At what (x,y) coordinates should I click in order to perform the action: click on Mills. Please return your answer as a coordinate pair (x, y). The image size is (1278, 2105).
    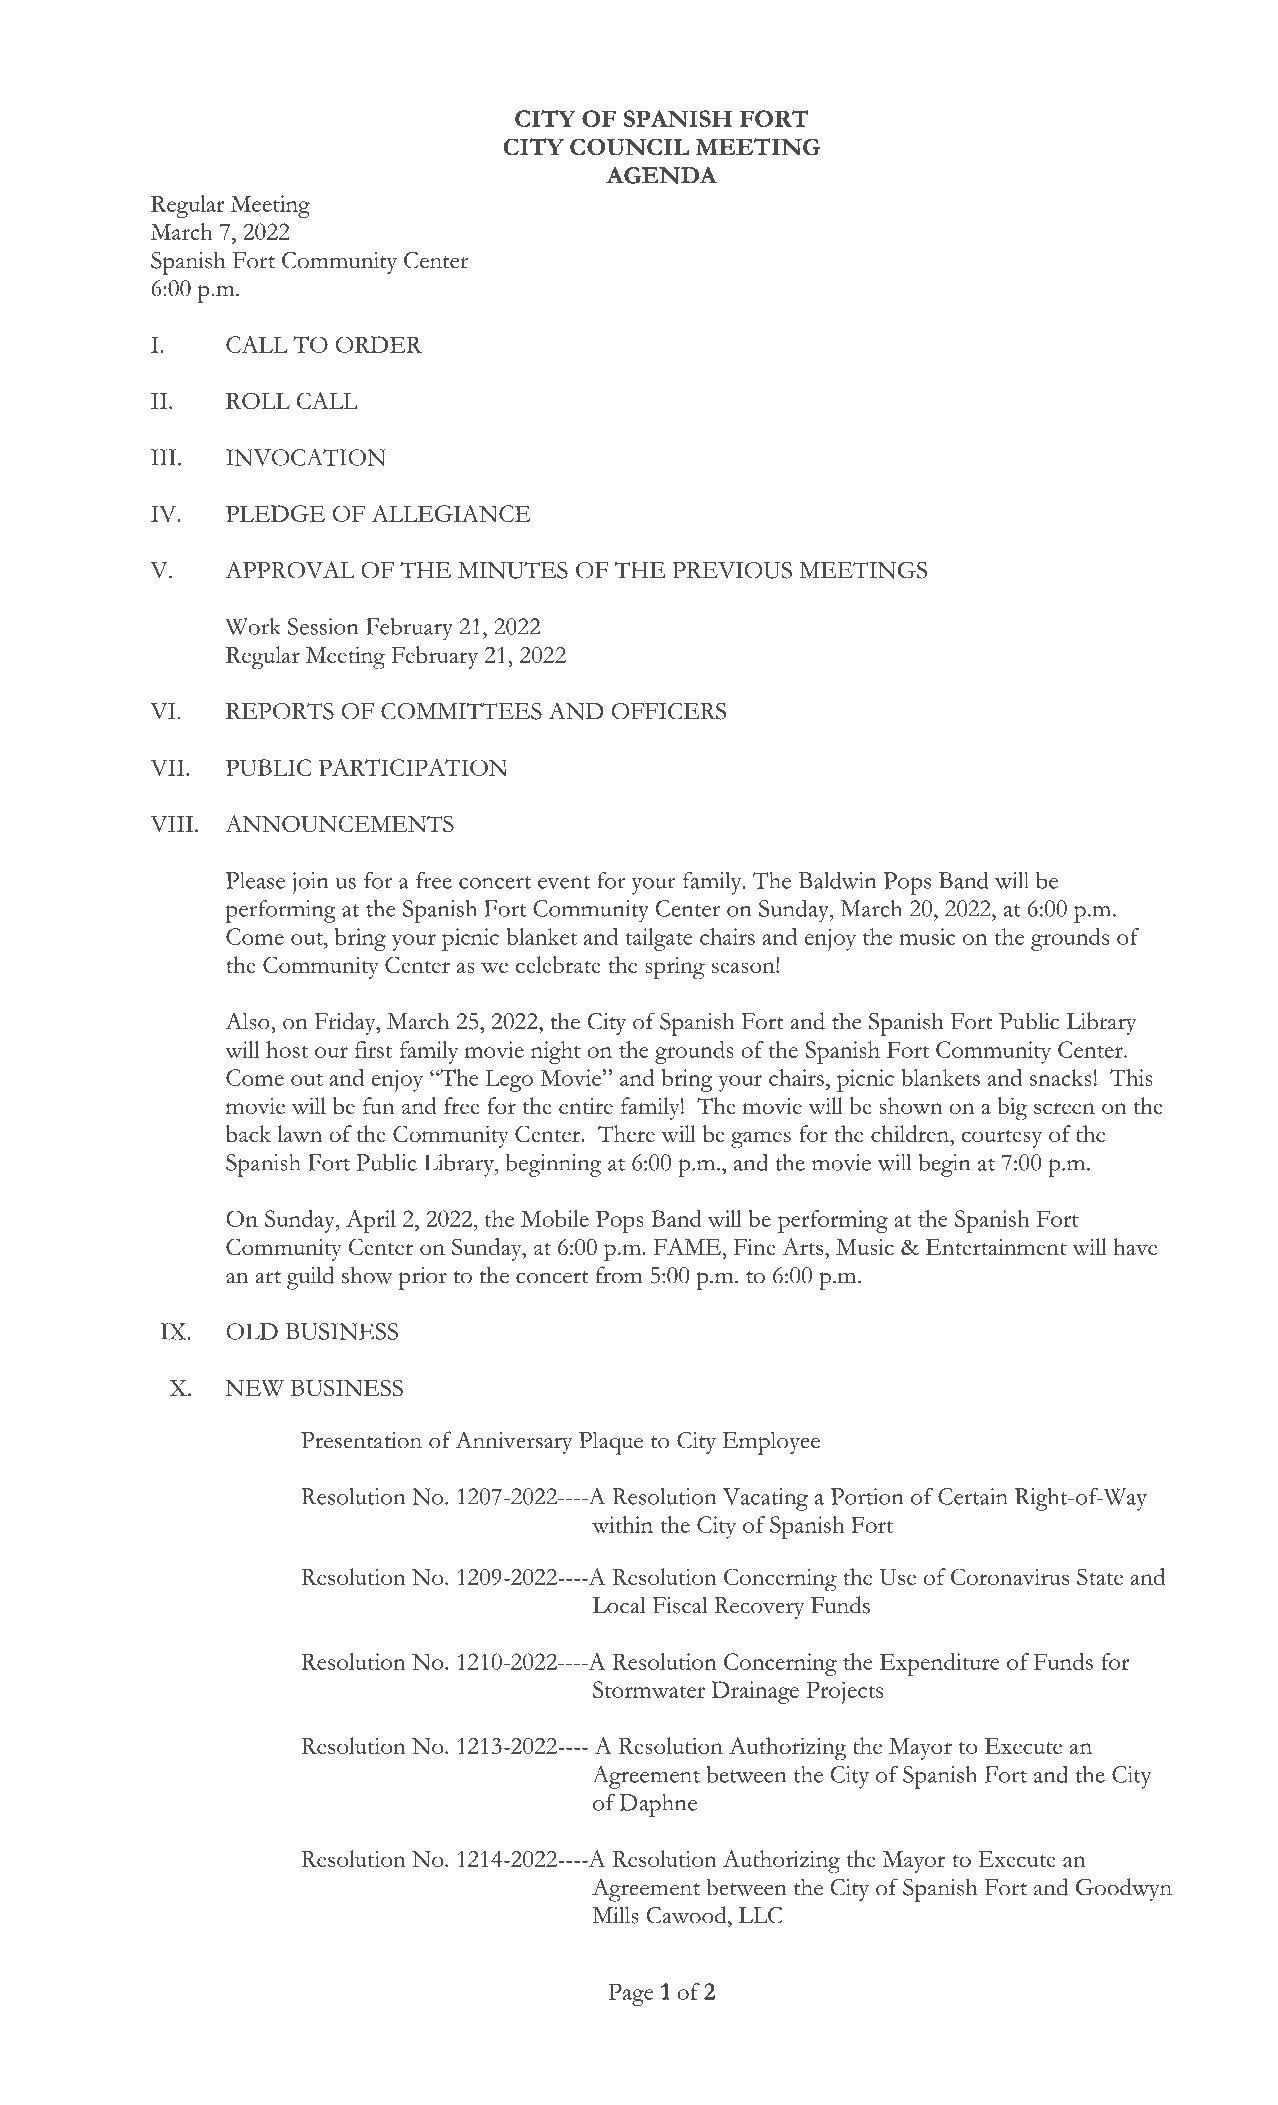
    Looking at the image, I should click on (615, 1915).
